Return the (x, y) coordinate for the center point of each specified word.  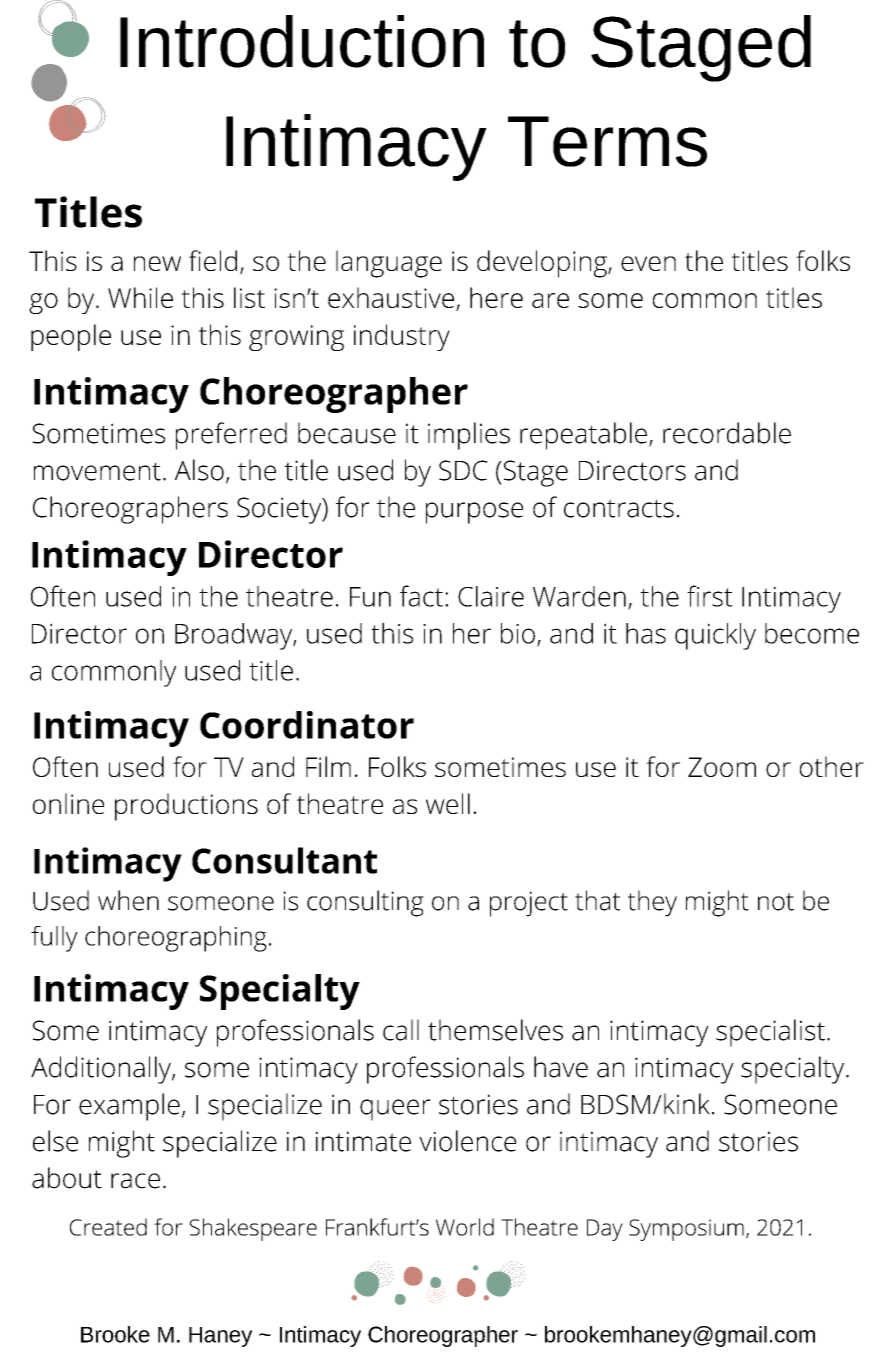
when (128, 900)
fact (421, 596)
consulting (365, 903)
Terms (607, 141)
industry (402, 337)
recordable (727, 433)
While (140, 297)
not (776, 902)
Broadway (234, 636)
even (648, 263)
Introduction (302, 41)
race (135, 1181)
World (465, 1227)
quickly (715, 636)
